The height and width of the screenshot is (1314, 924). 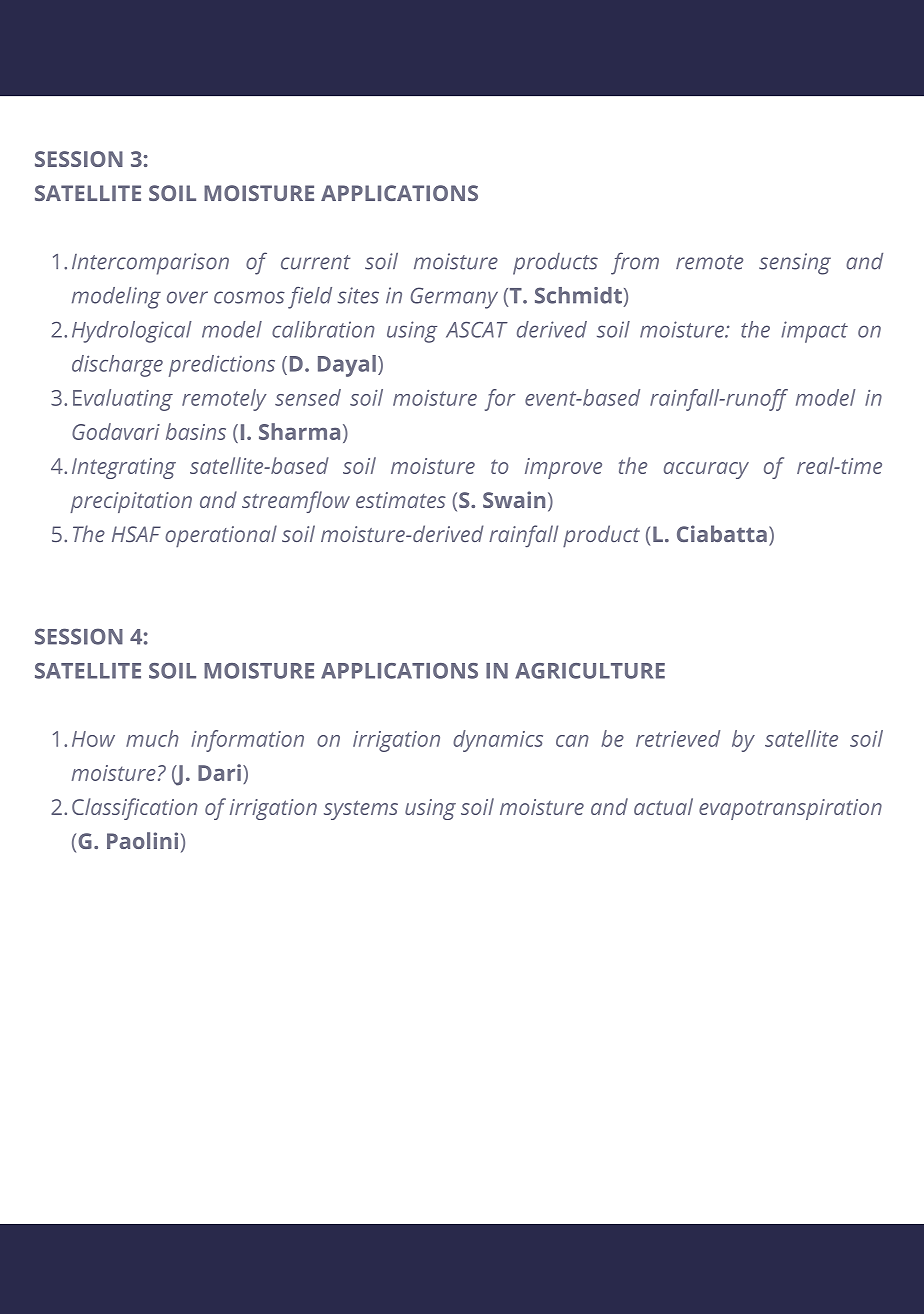 What do you see at coordinates (142, 840) in the screenshot?
I see `Paolini` at bounding box center [142, 840].
